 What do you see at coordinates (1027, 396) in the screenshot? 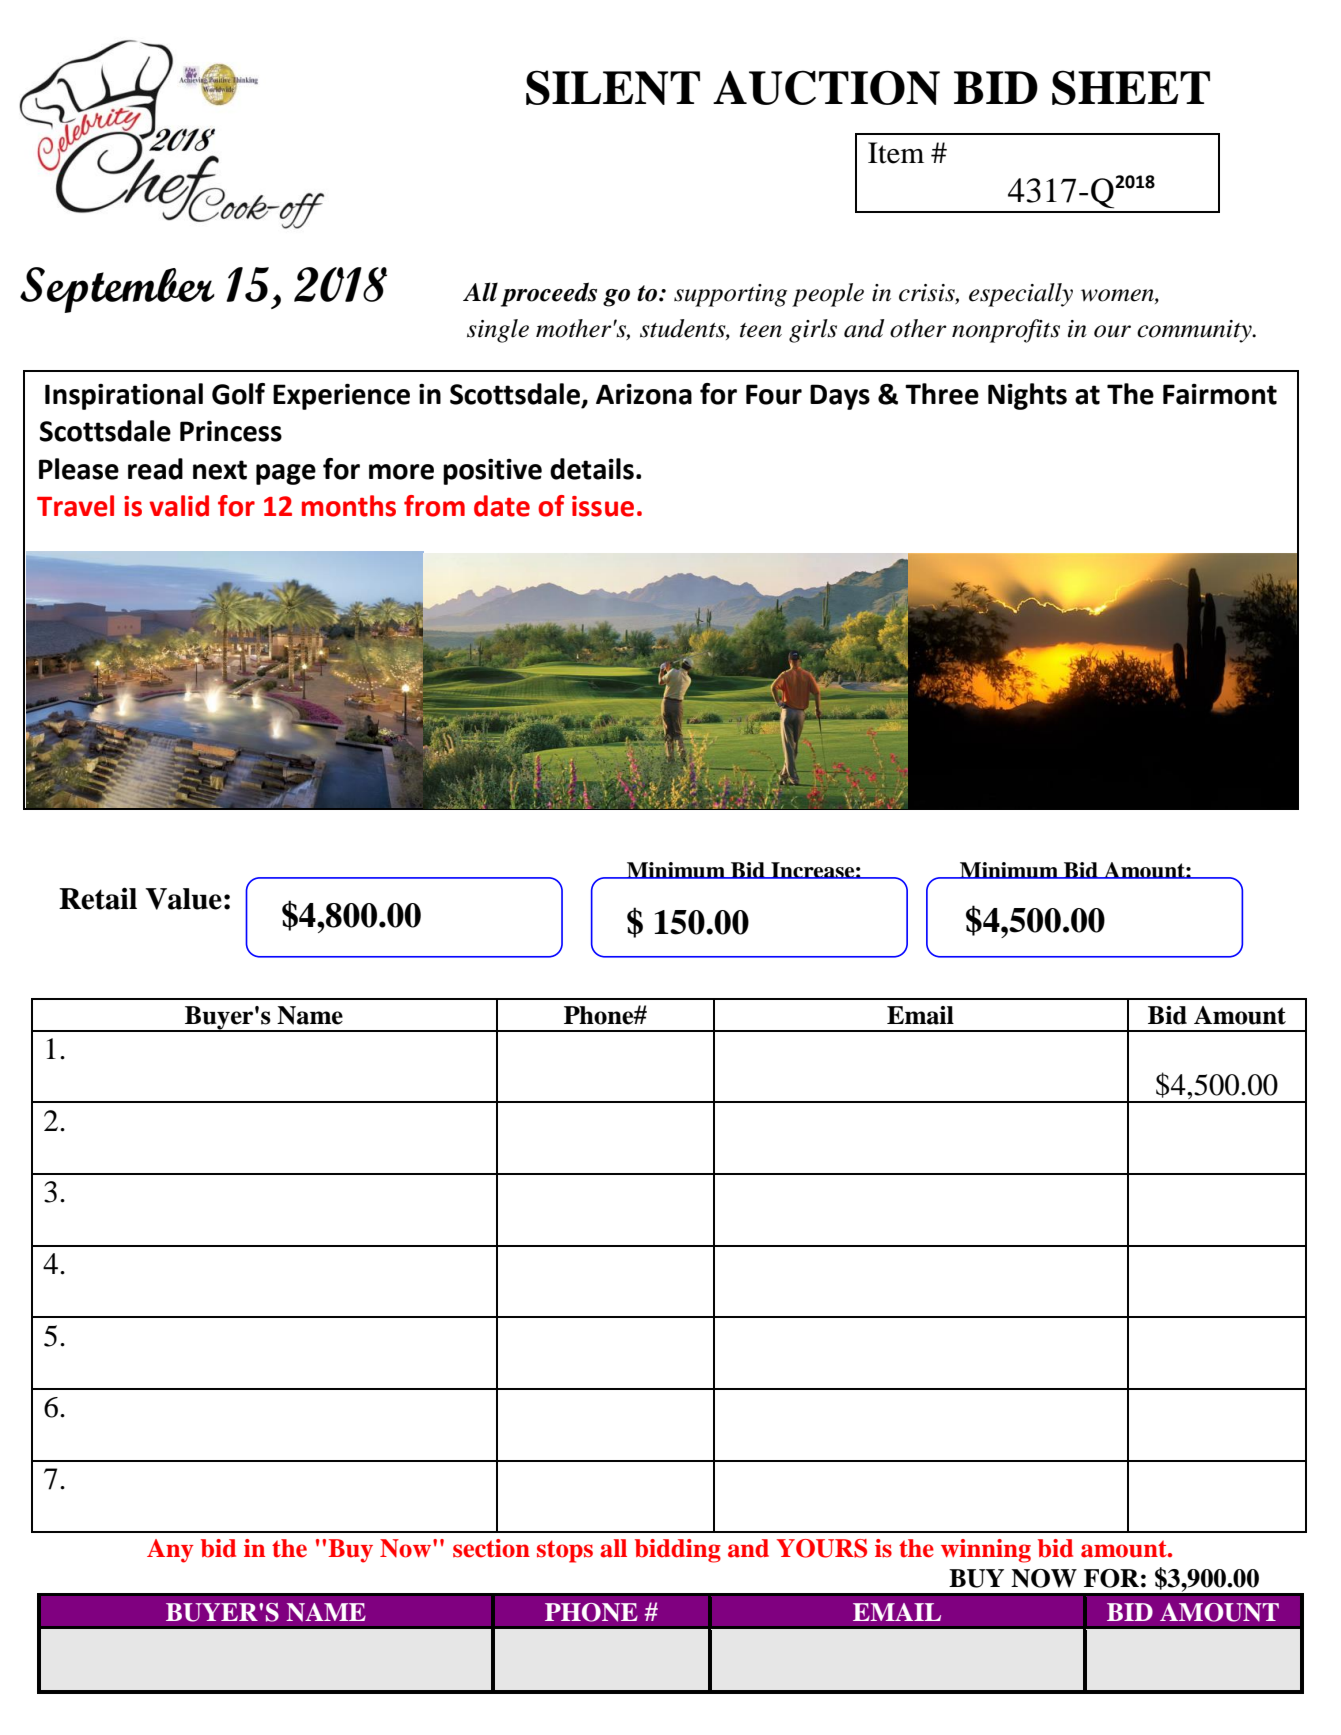
I see `Nights` at bounding box center [1027, 396].
